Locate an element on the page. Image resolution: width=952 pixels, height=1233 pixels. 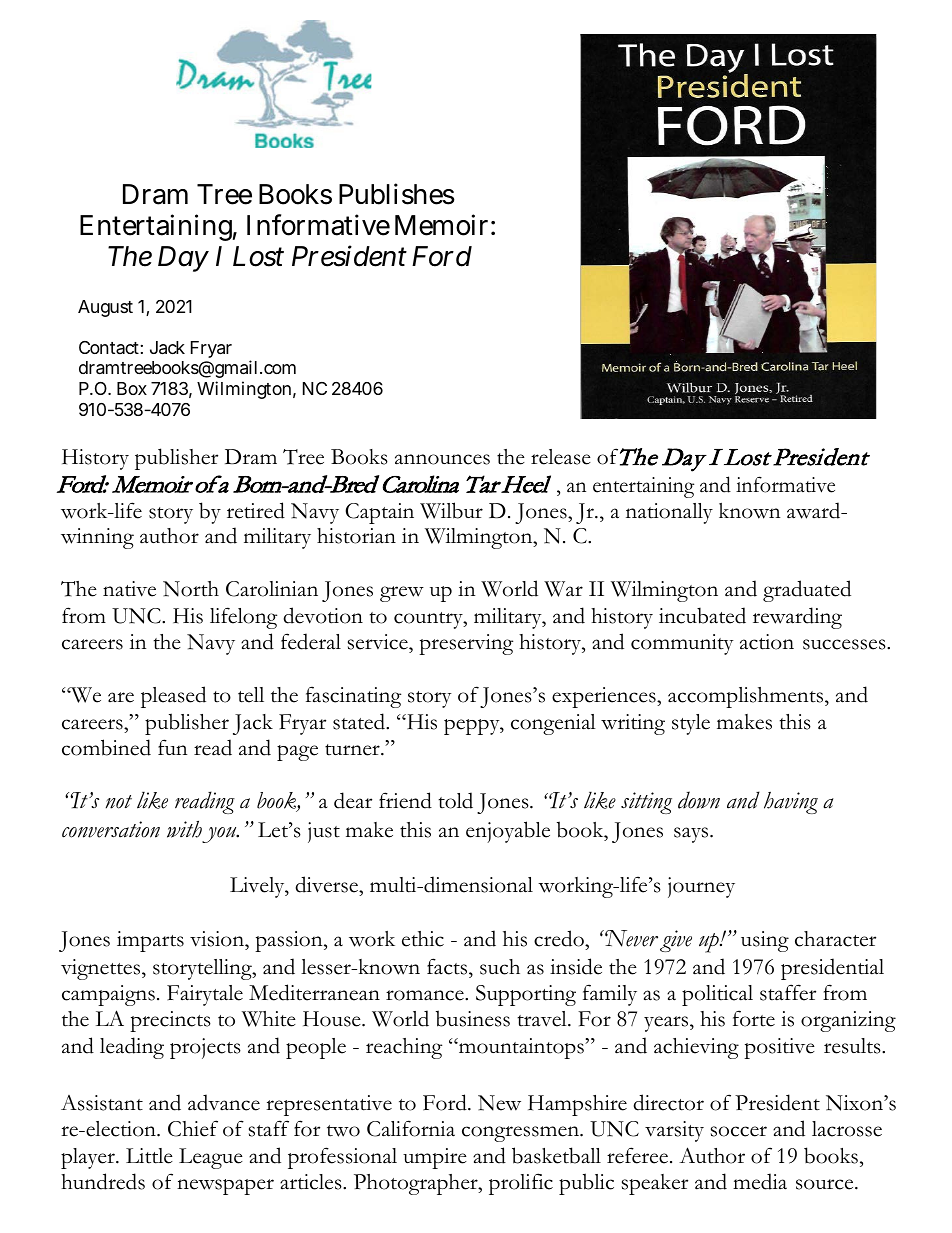
August is located at coordinates (105, 308).
